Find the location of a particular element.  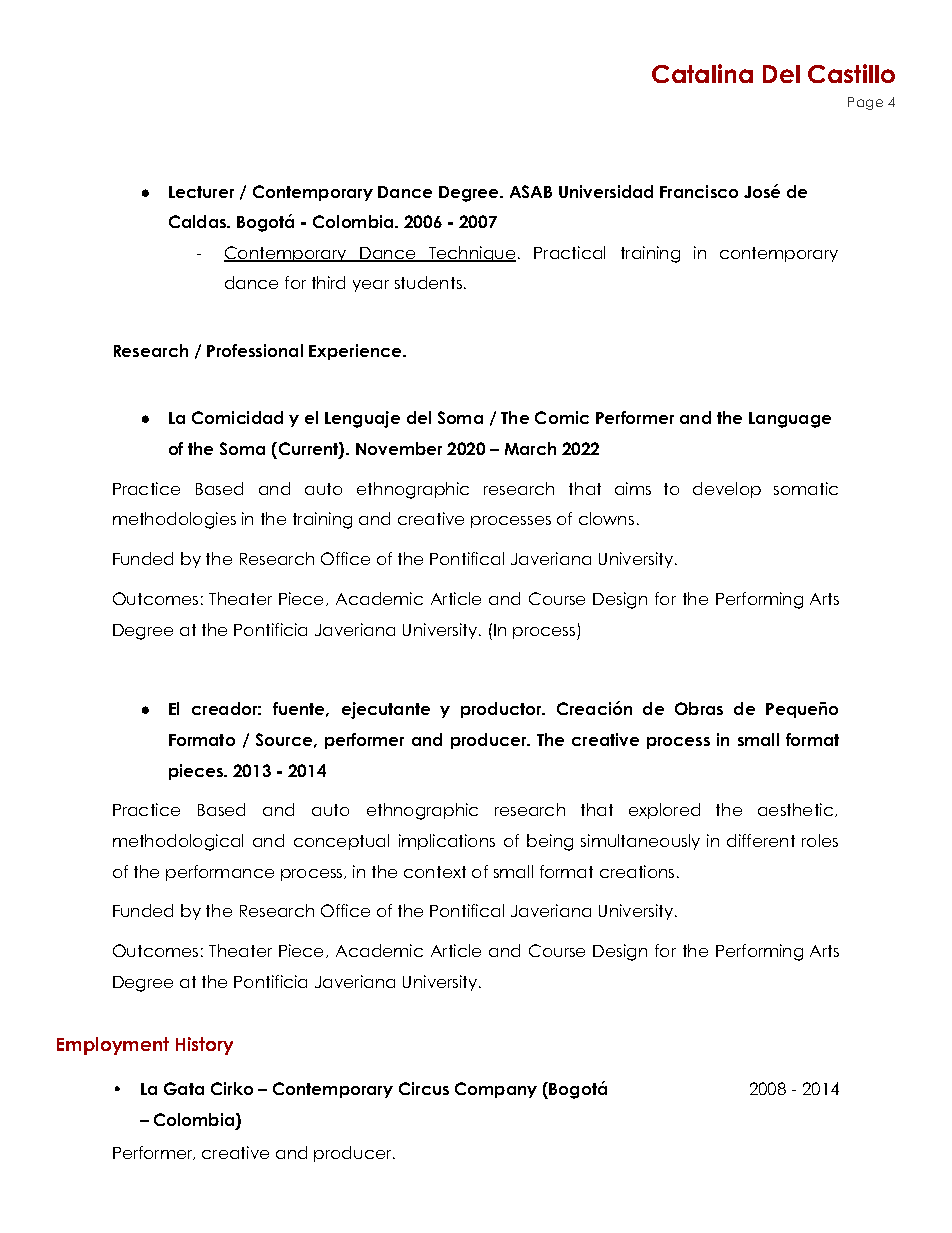

implications is located at coordinates (447, 842).
